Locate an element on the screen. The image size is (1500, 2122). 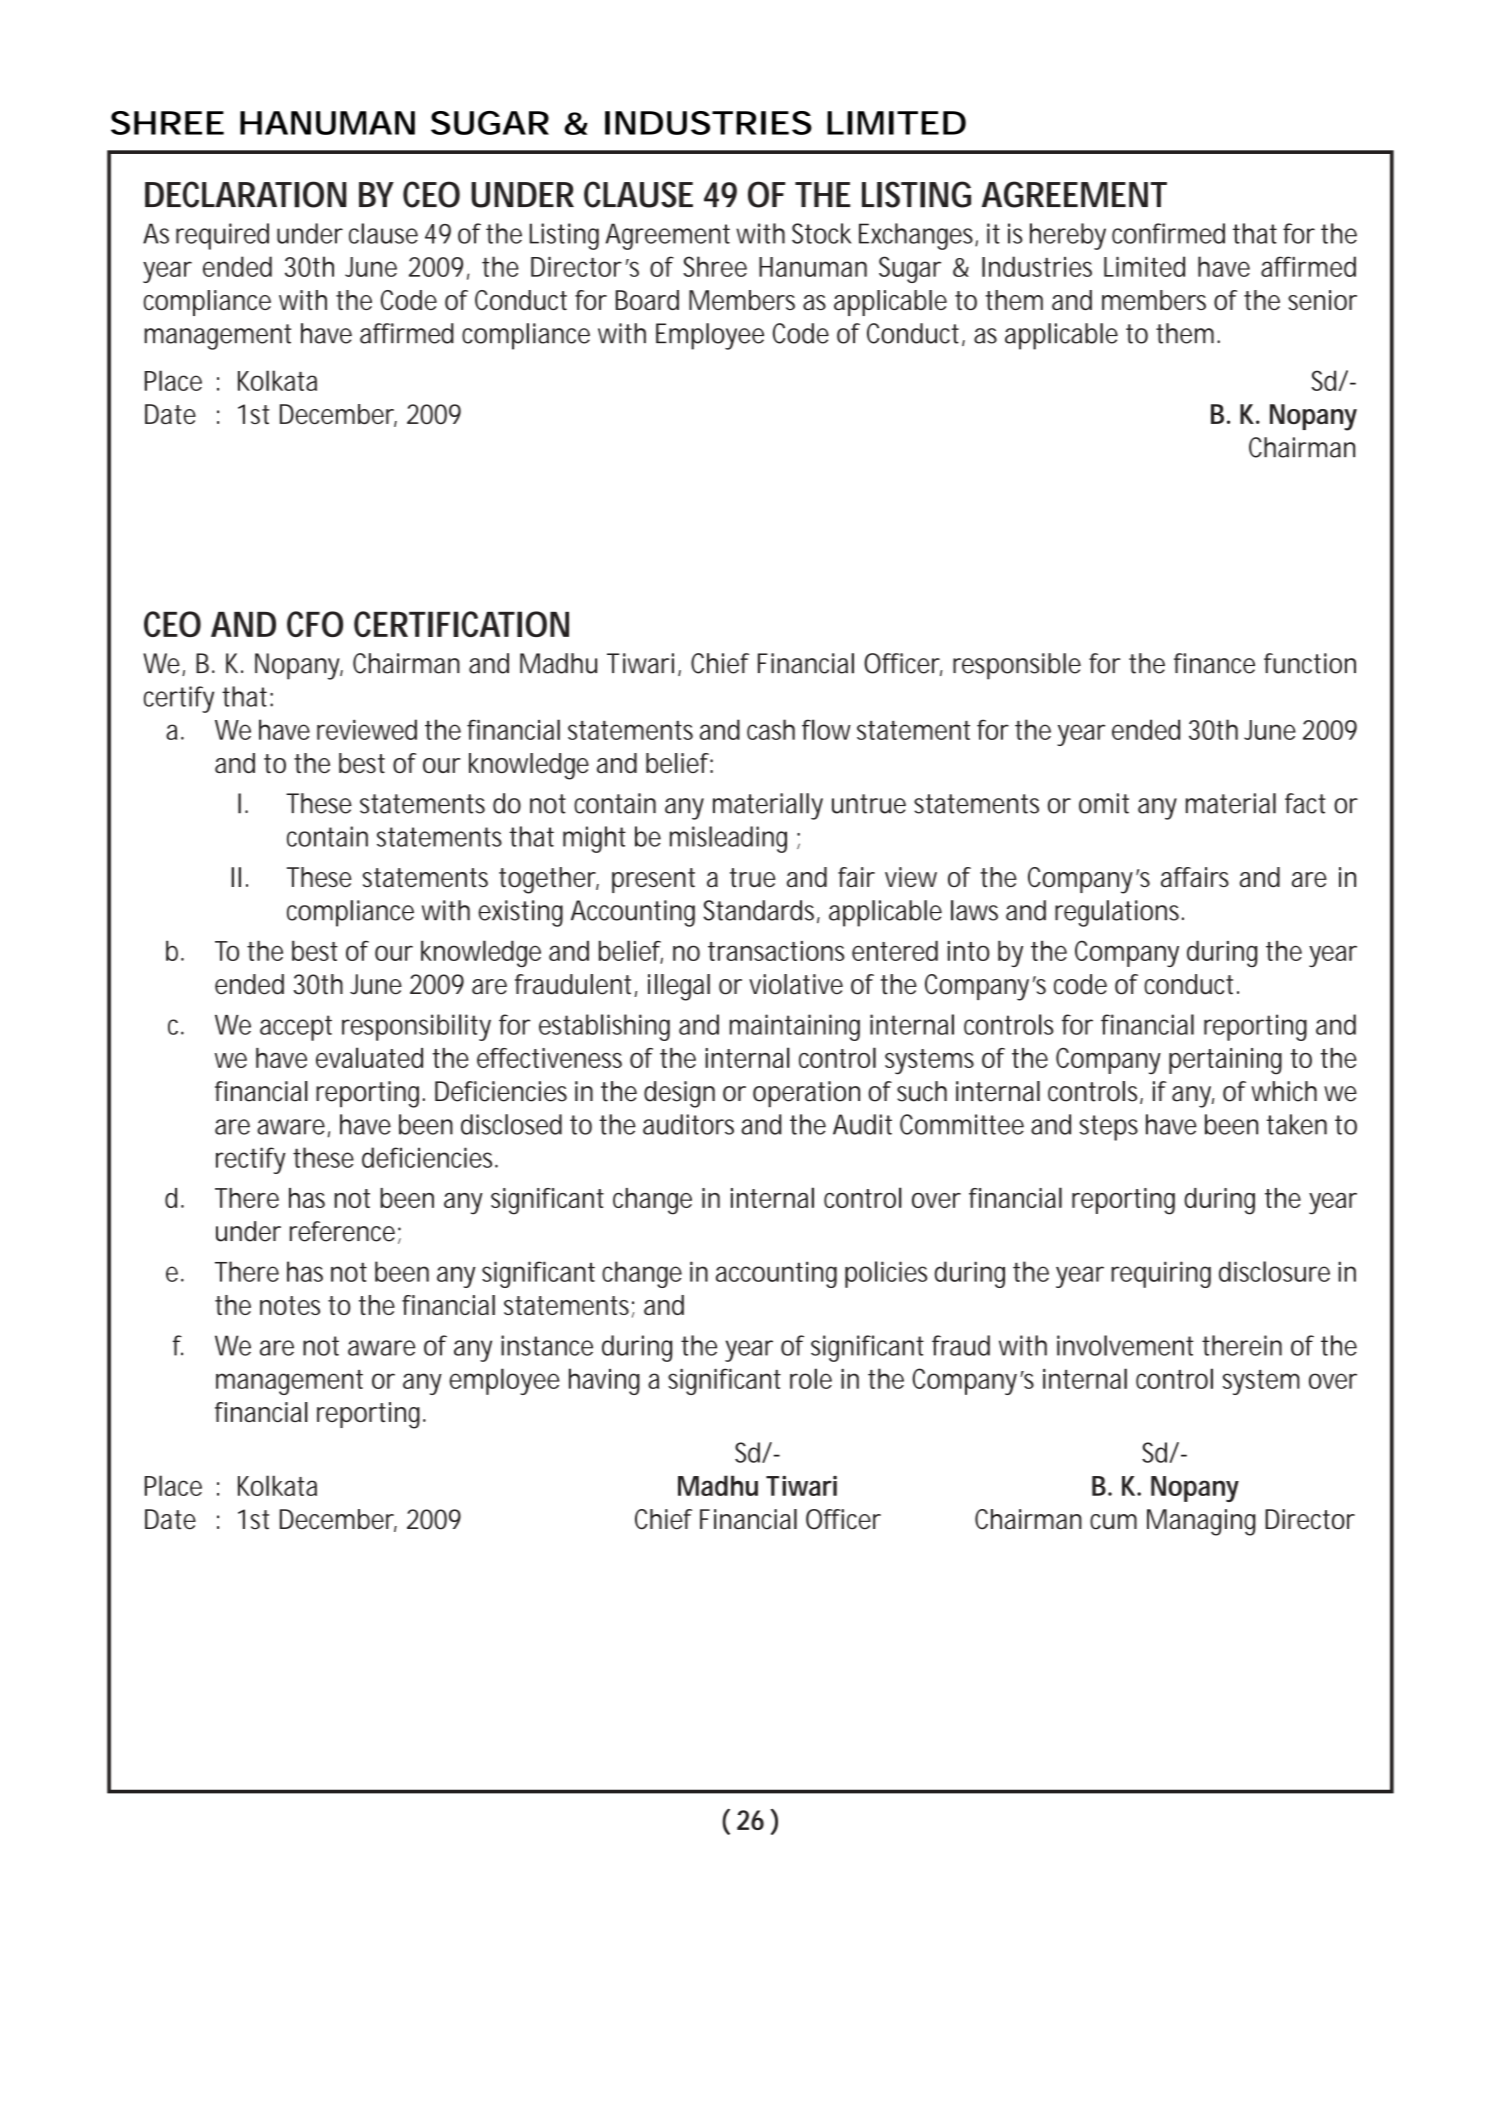
required is located at coordinates (222, 236).
